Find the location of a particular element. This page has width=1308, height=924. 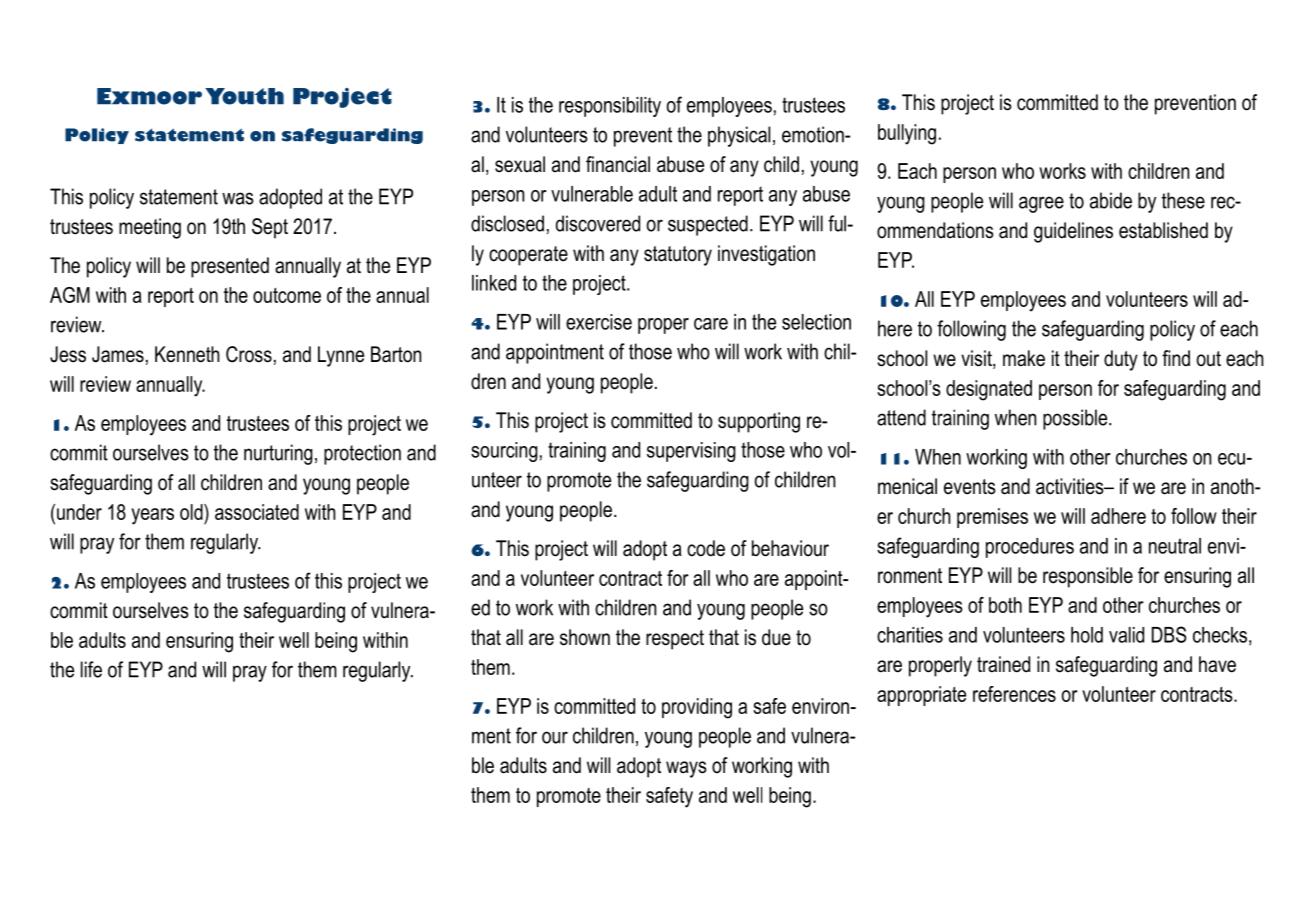

ways is located at coordinates (686, 769).
